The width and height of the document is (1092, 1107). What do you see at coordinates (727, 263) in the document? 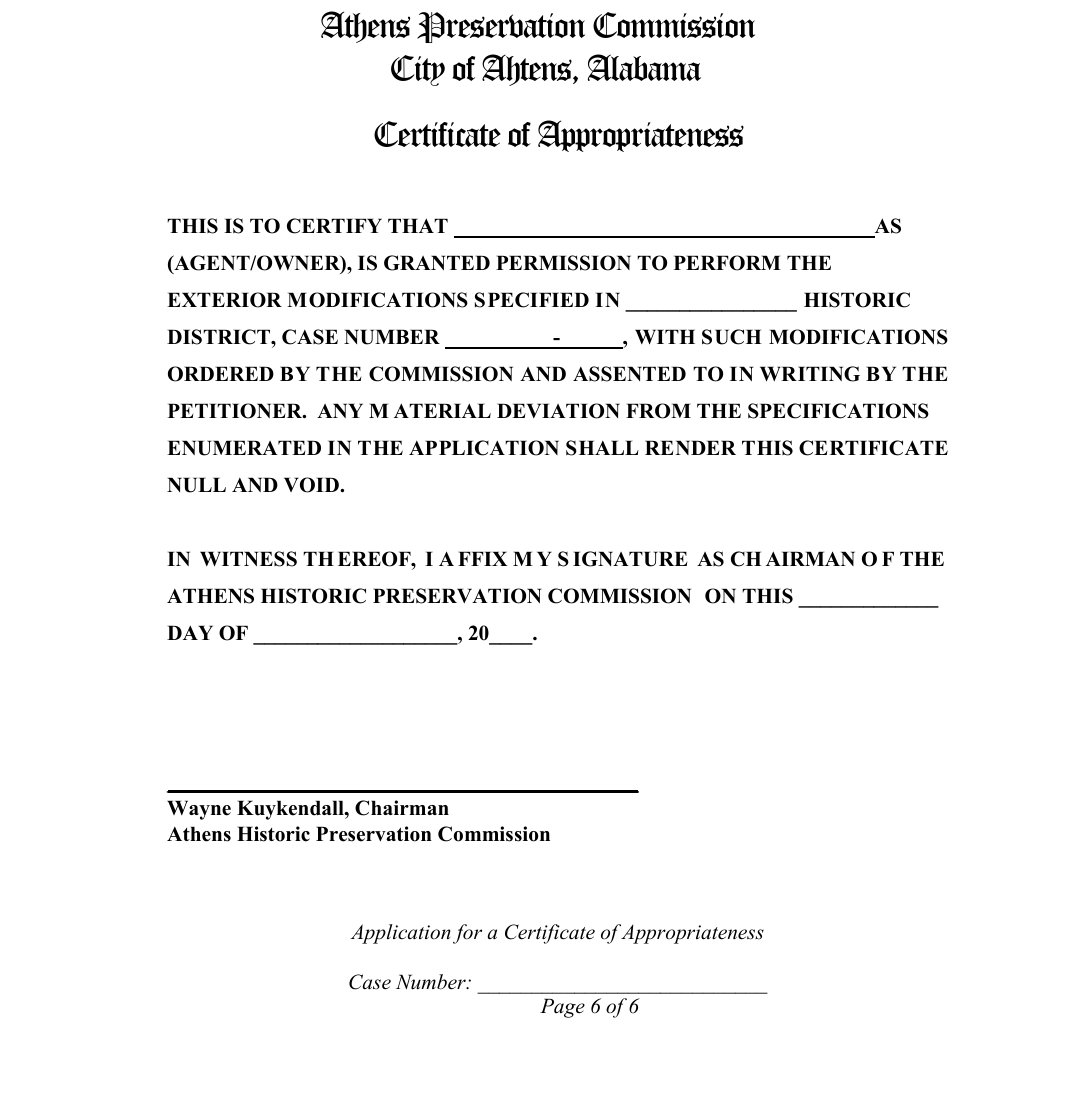
I see `PERFORM` at bounding box center [727, 263].
